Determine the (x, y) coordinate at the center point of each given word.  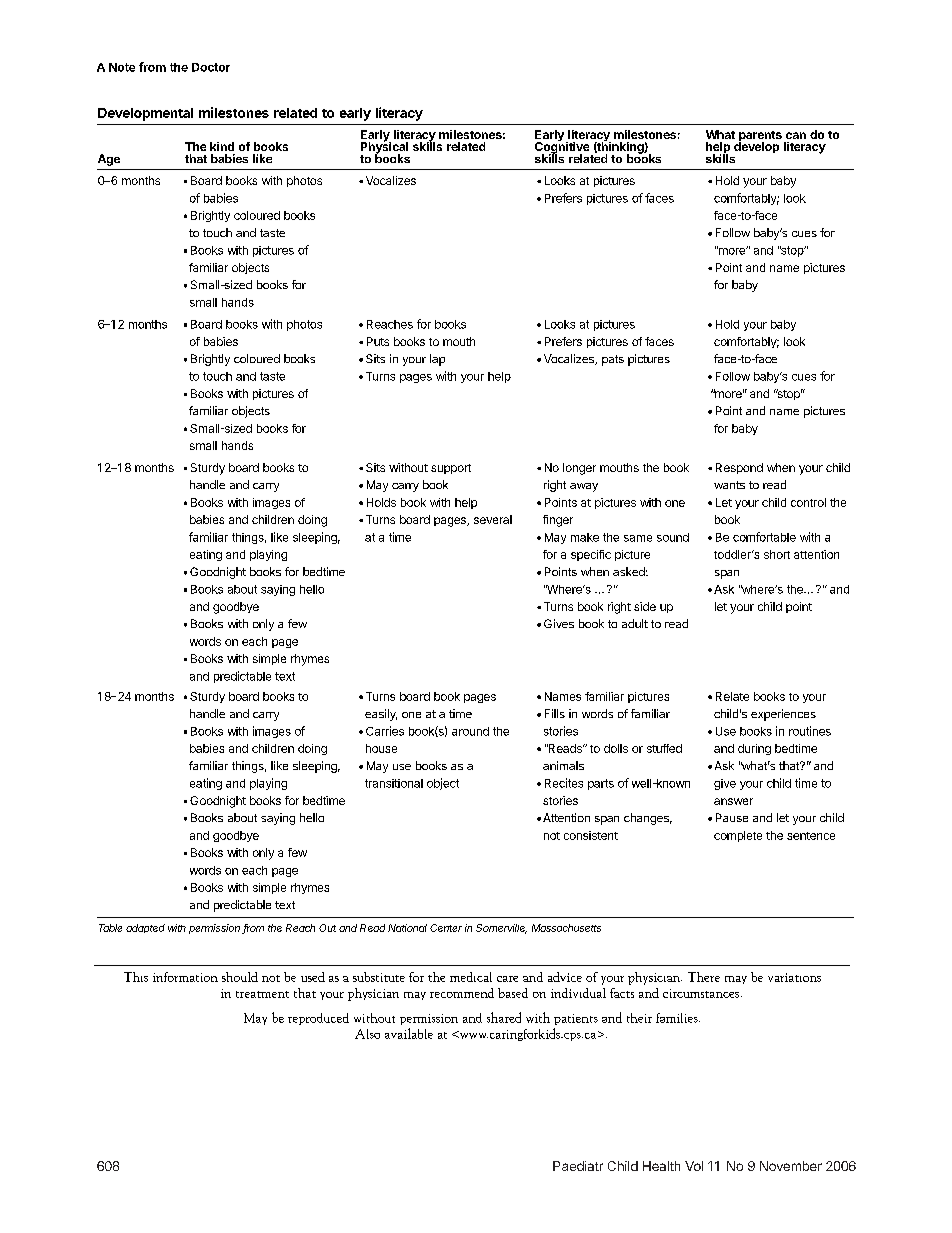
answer (733, 801)
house (381, 748)
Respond (739, 468)
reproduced (318, 1019)
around (470, 731)
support (451, 469)
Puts (378, 341)
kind (222, 146)
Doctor (211, 67)
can (796, 135)
